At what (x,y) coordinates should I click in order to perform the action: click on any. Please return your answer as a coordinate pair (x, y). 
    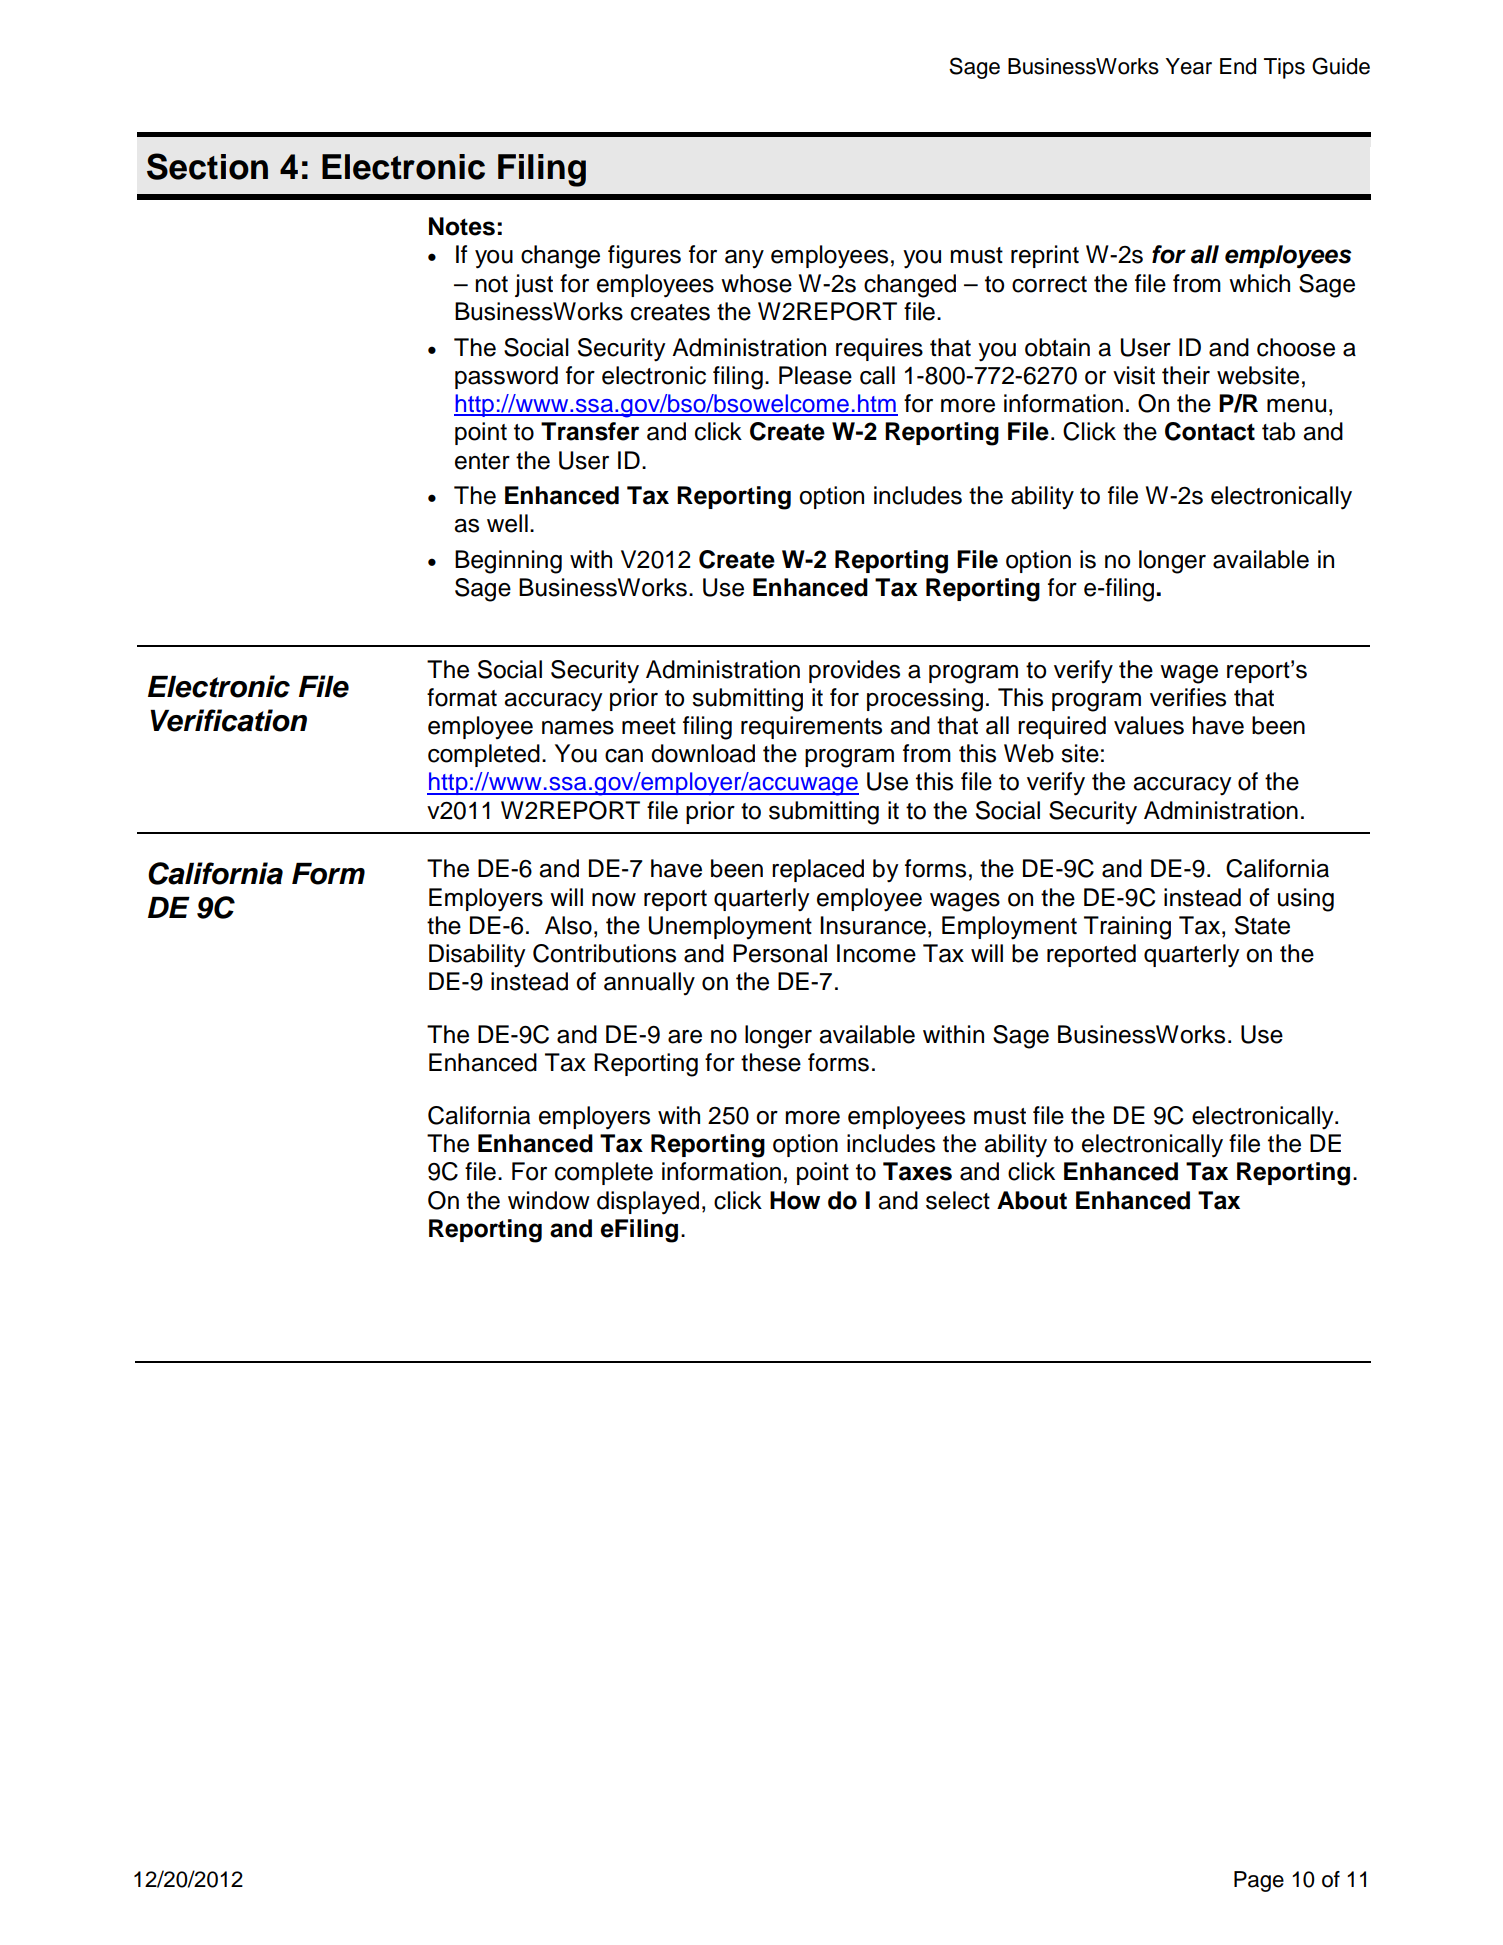
    Looking at the image, I should click on (744, 259).
